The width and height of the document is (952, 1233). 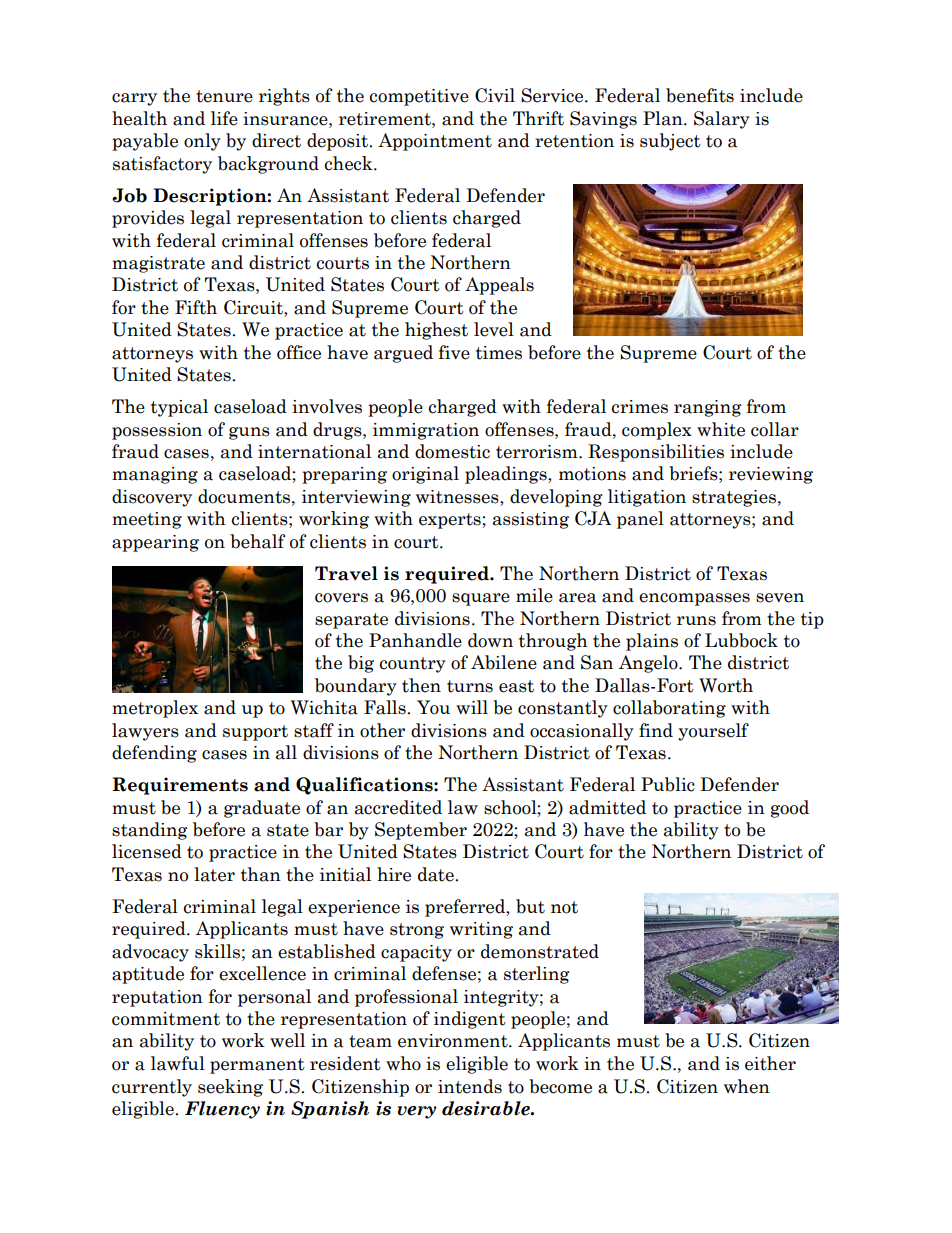 I want to click on Appointment, so click(x=435, y=142).
